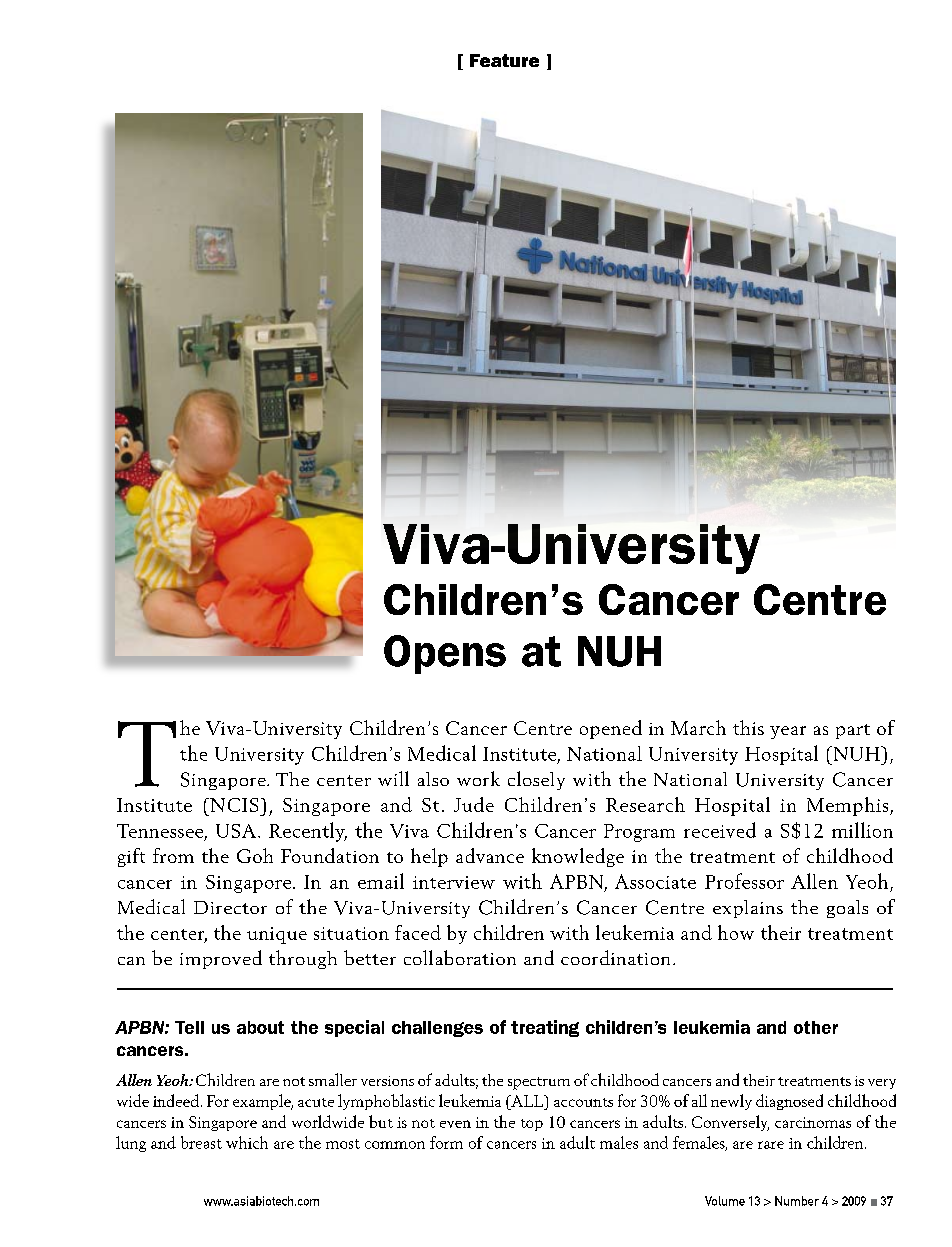 This screenshot has width=952, height=1247. I want to click on will, so click(393, 778).
